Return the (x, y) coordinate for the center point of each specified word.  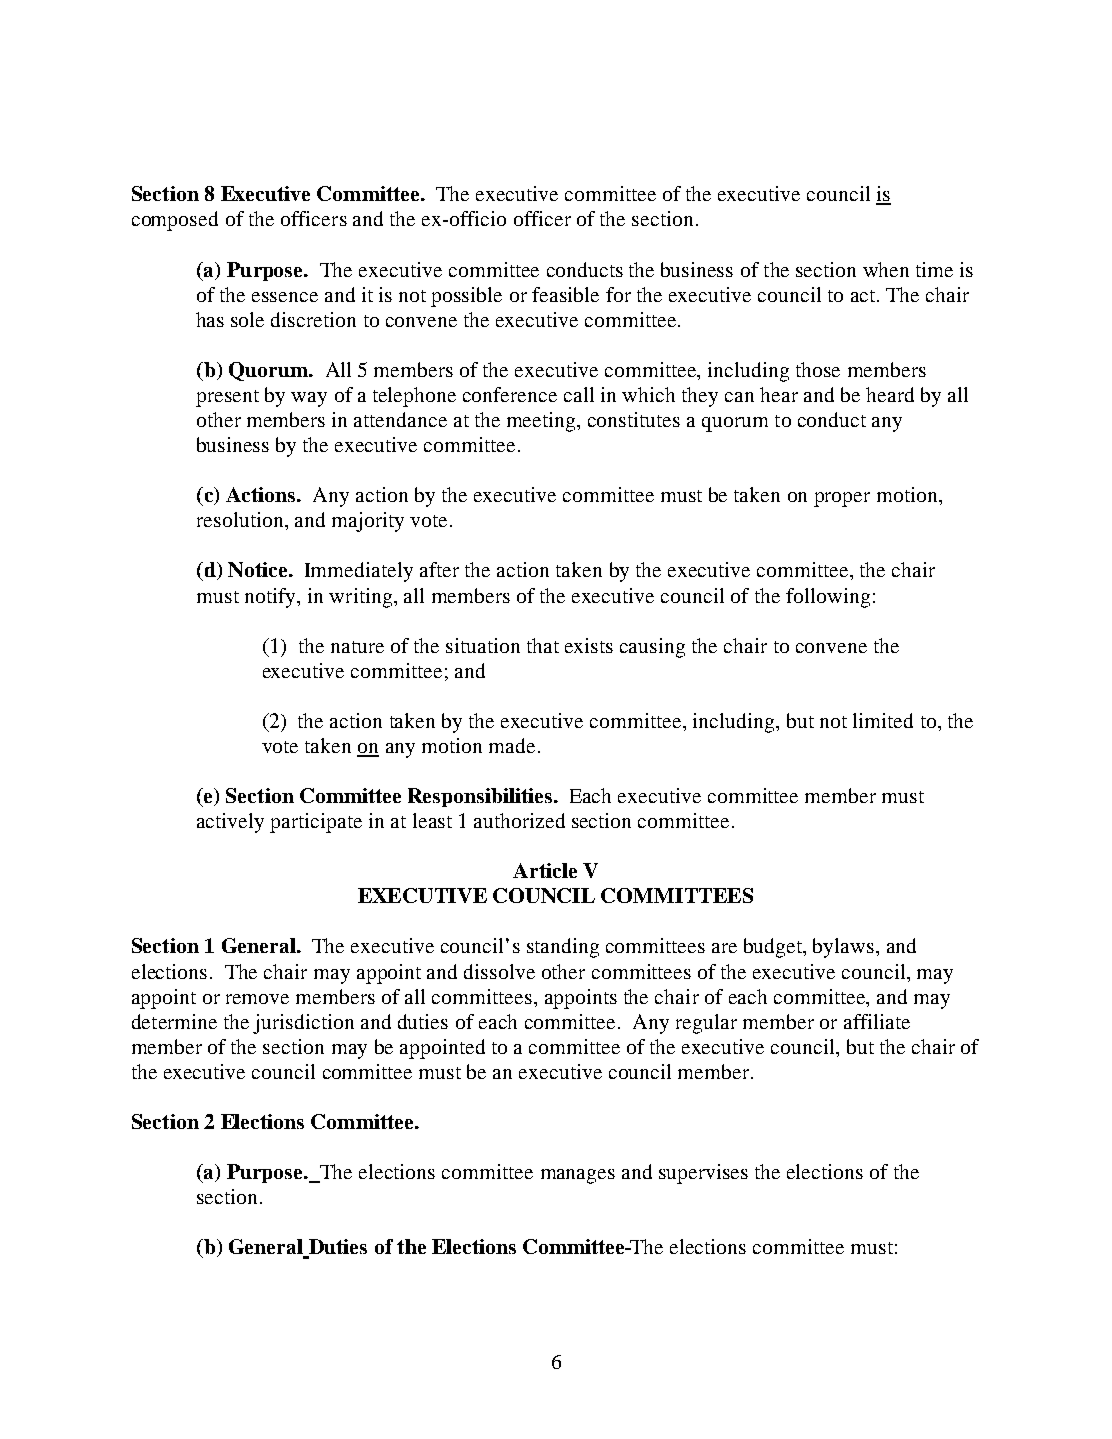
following (828, 598)
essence (285, 297)
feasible (565, 294)
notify (271, 598)
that (543, 645)
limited (883, 720)
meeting (542, 422)
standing (563, 948)
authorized (519, 820)
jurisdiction (303, 1024)
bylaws (845, 948)
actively (230, 823)
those (818, 369)
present (227, 398)
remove (257, 999)
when (886, 269)
